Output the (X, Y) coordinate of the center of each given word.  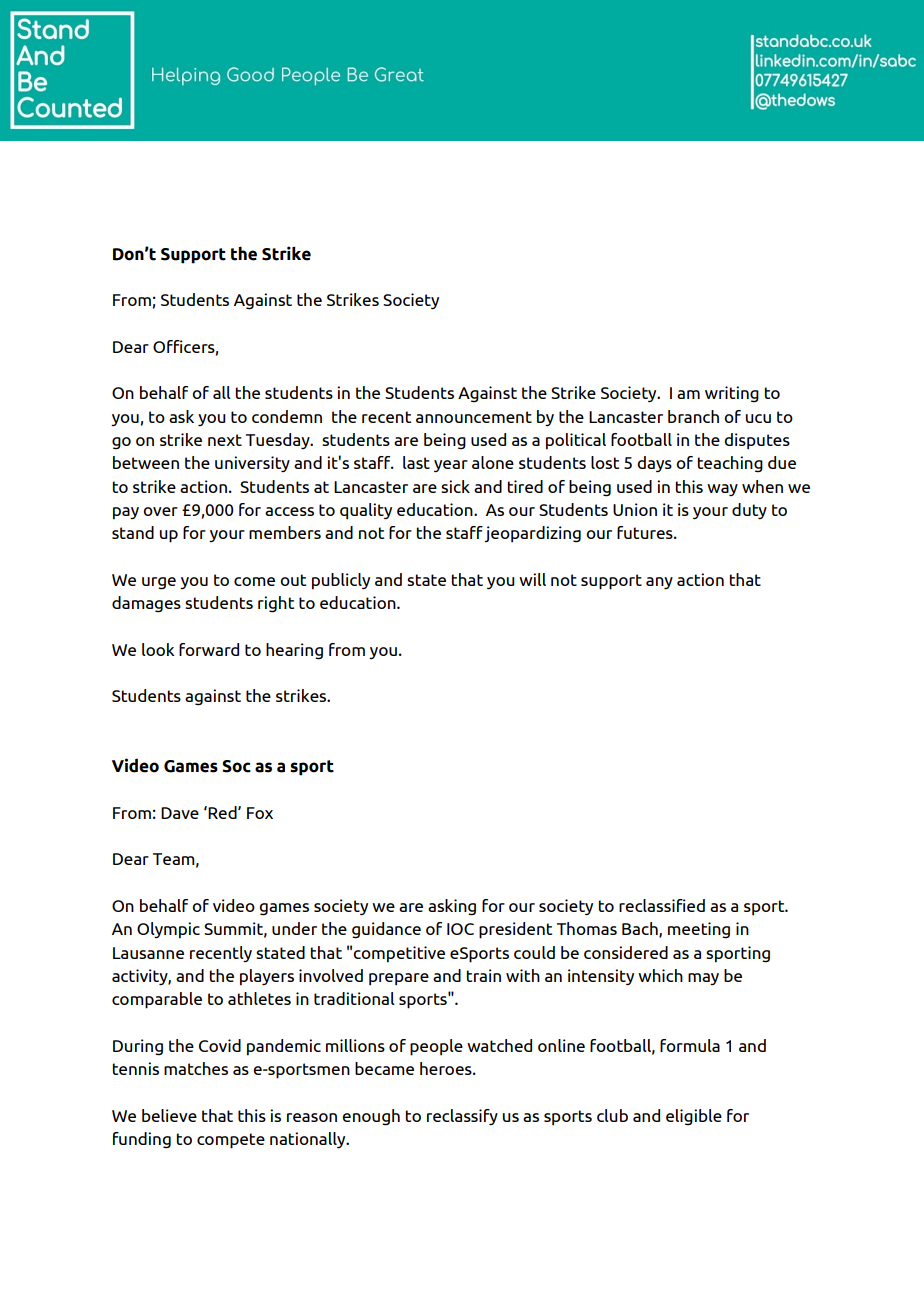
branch (693, 416)
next (225, 440)
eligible (694, 1117)
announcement (474, 417)
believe (169, 1115)
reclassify (462, 1117)
